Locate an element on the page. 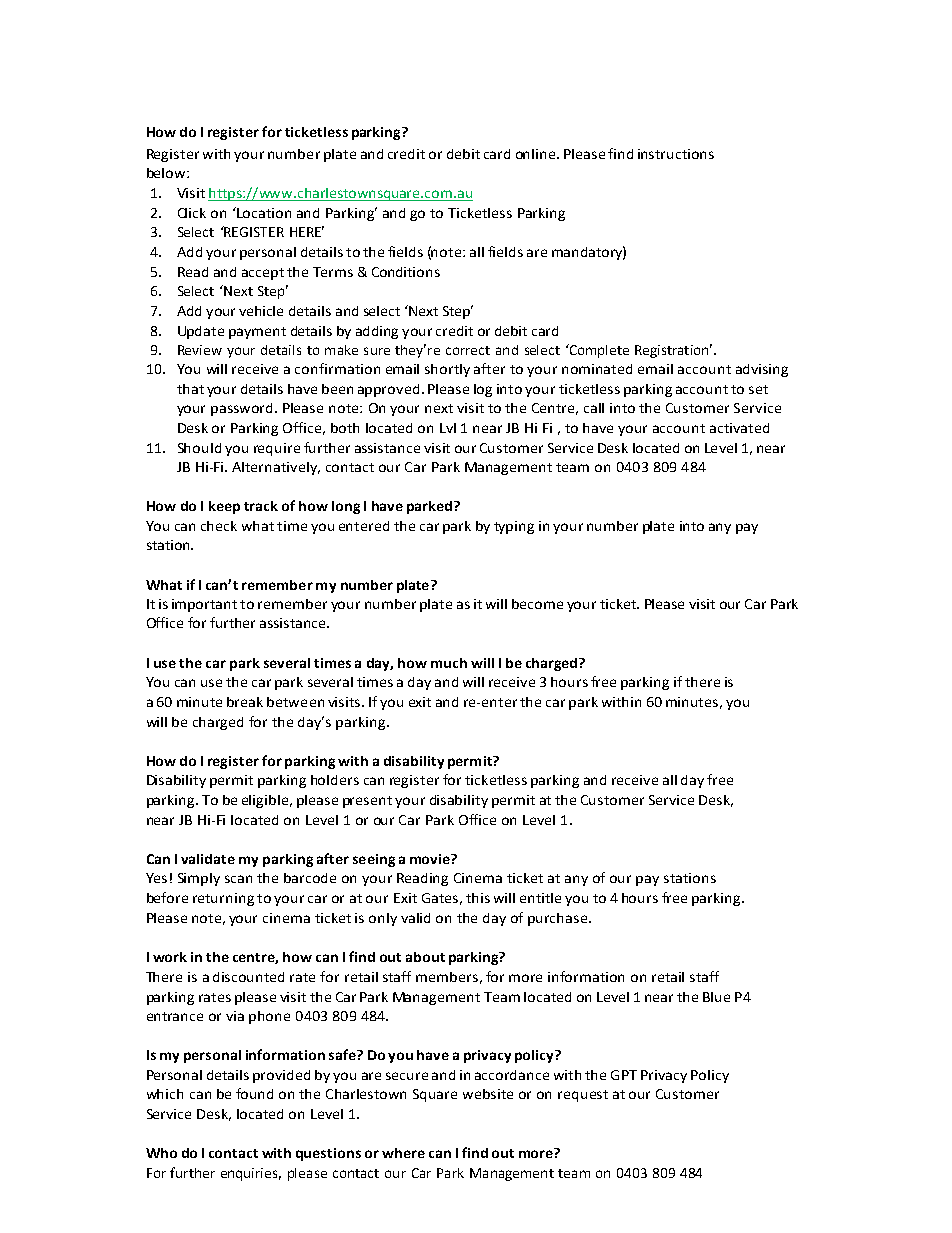 This document has width=952, height=1233. instructions is located at coordinates (676, 154).
